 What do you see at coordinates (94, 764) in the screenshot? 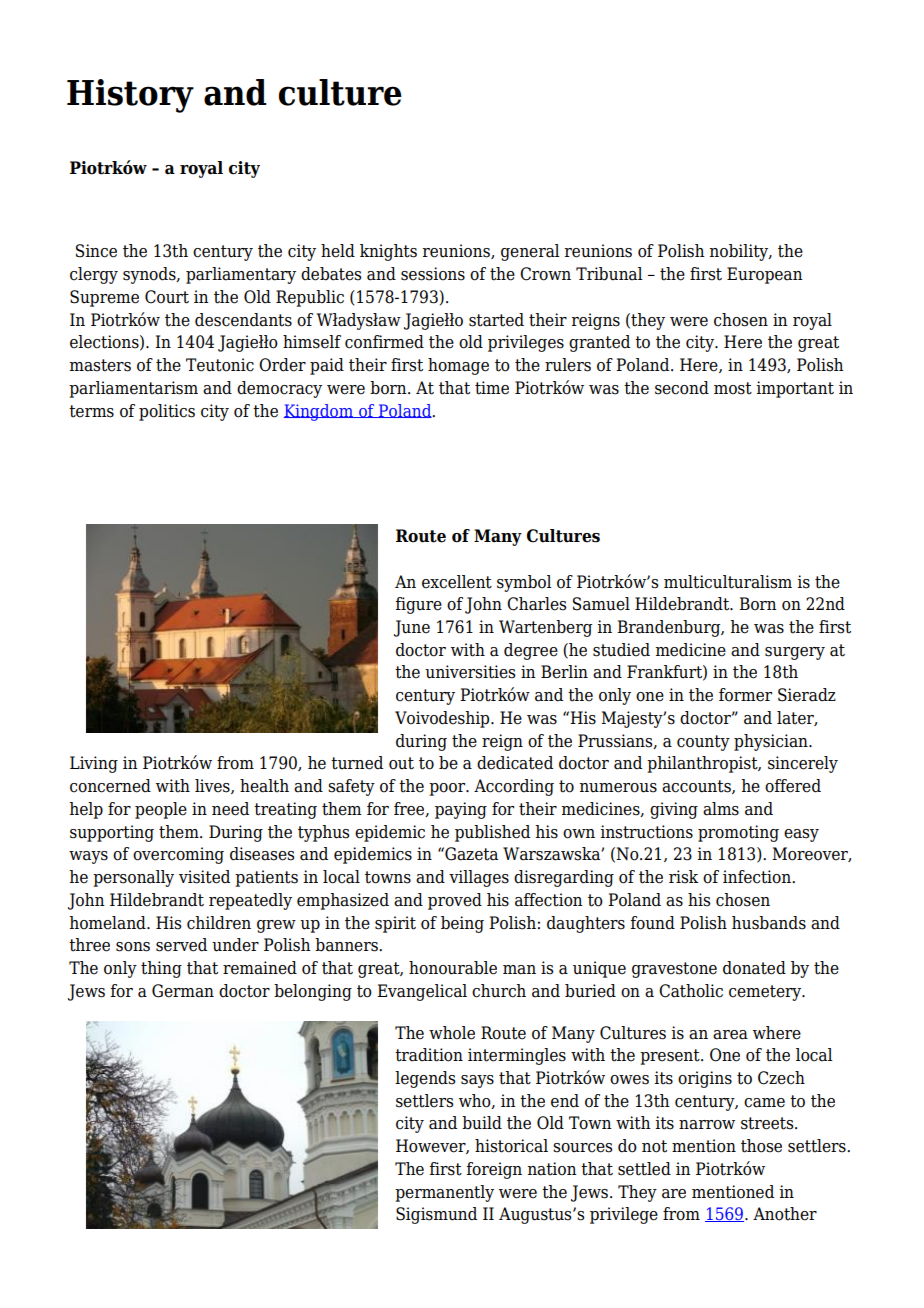
I see `Living` at bounding box center [94, 764].
